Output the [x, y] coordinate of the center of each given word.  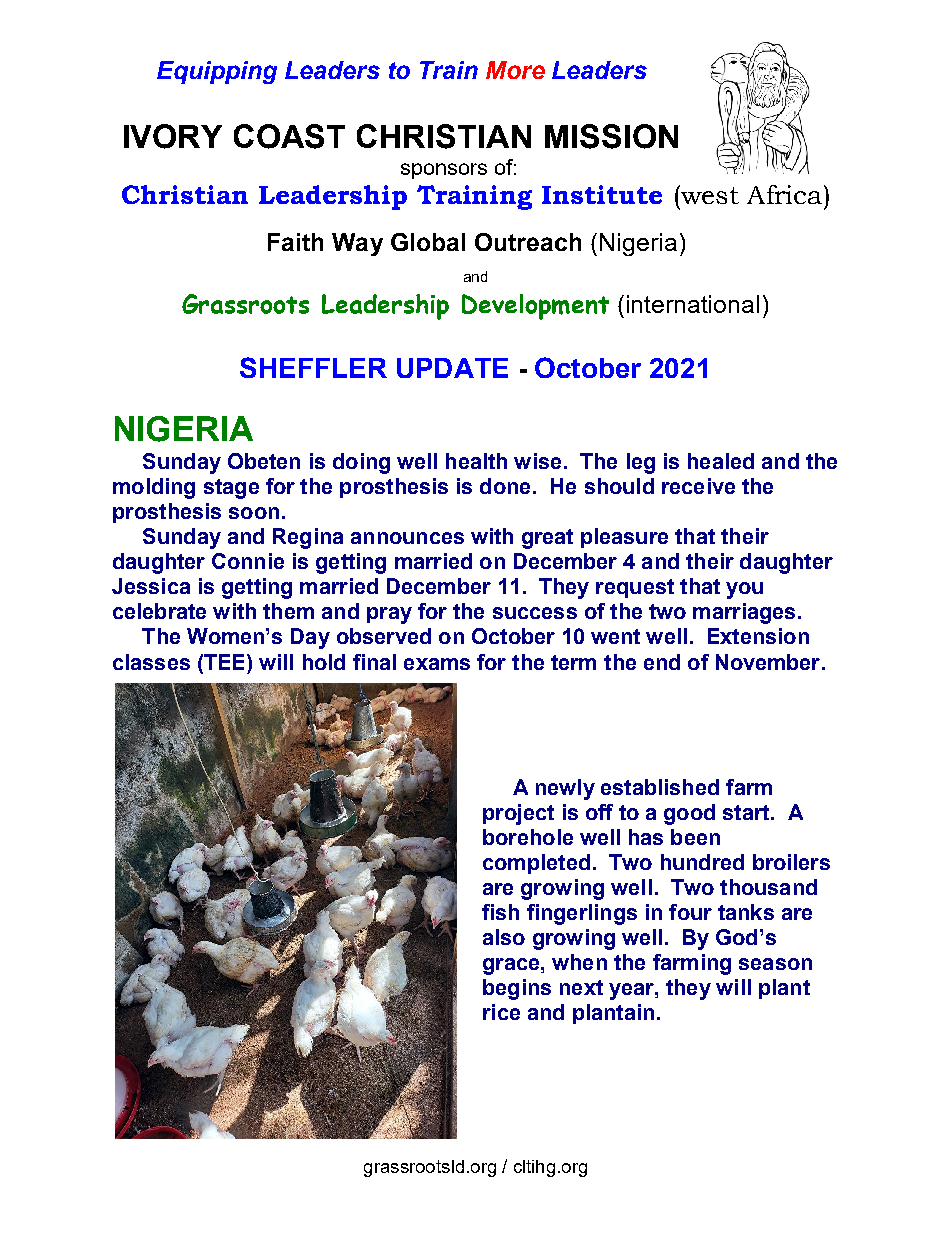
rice [501, 1012]
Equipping [217, 72]
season [775, 964]
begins [517, 989]
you [744, 590]
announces [407, 538]
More [515, 70]
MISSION [611, 136]
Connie [248, 561]
